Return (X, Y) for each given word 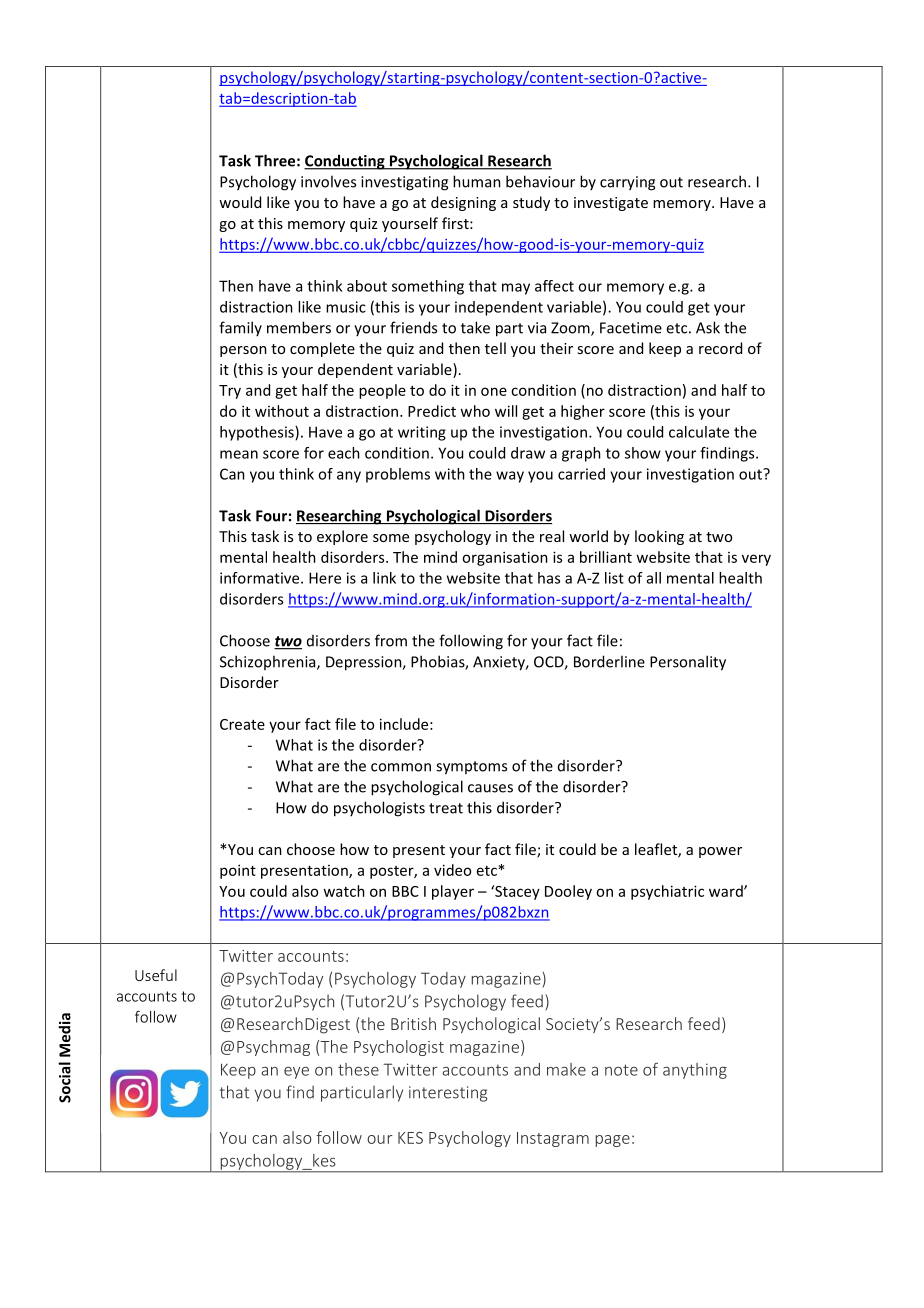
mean (239, 454)
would (240, 202)
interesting (448, 1094)
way (510, 477)
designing (463, 203)
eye (296, 1073)
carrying (627, 183)
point (238, 871)
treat (446, 808)
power (720, 852)
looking (659, 537)
